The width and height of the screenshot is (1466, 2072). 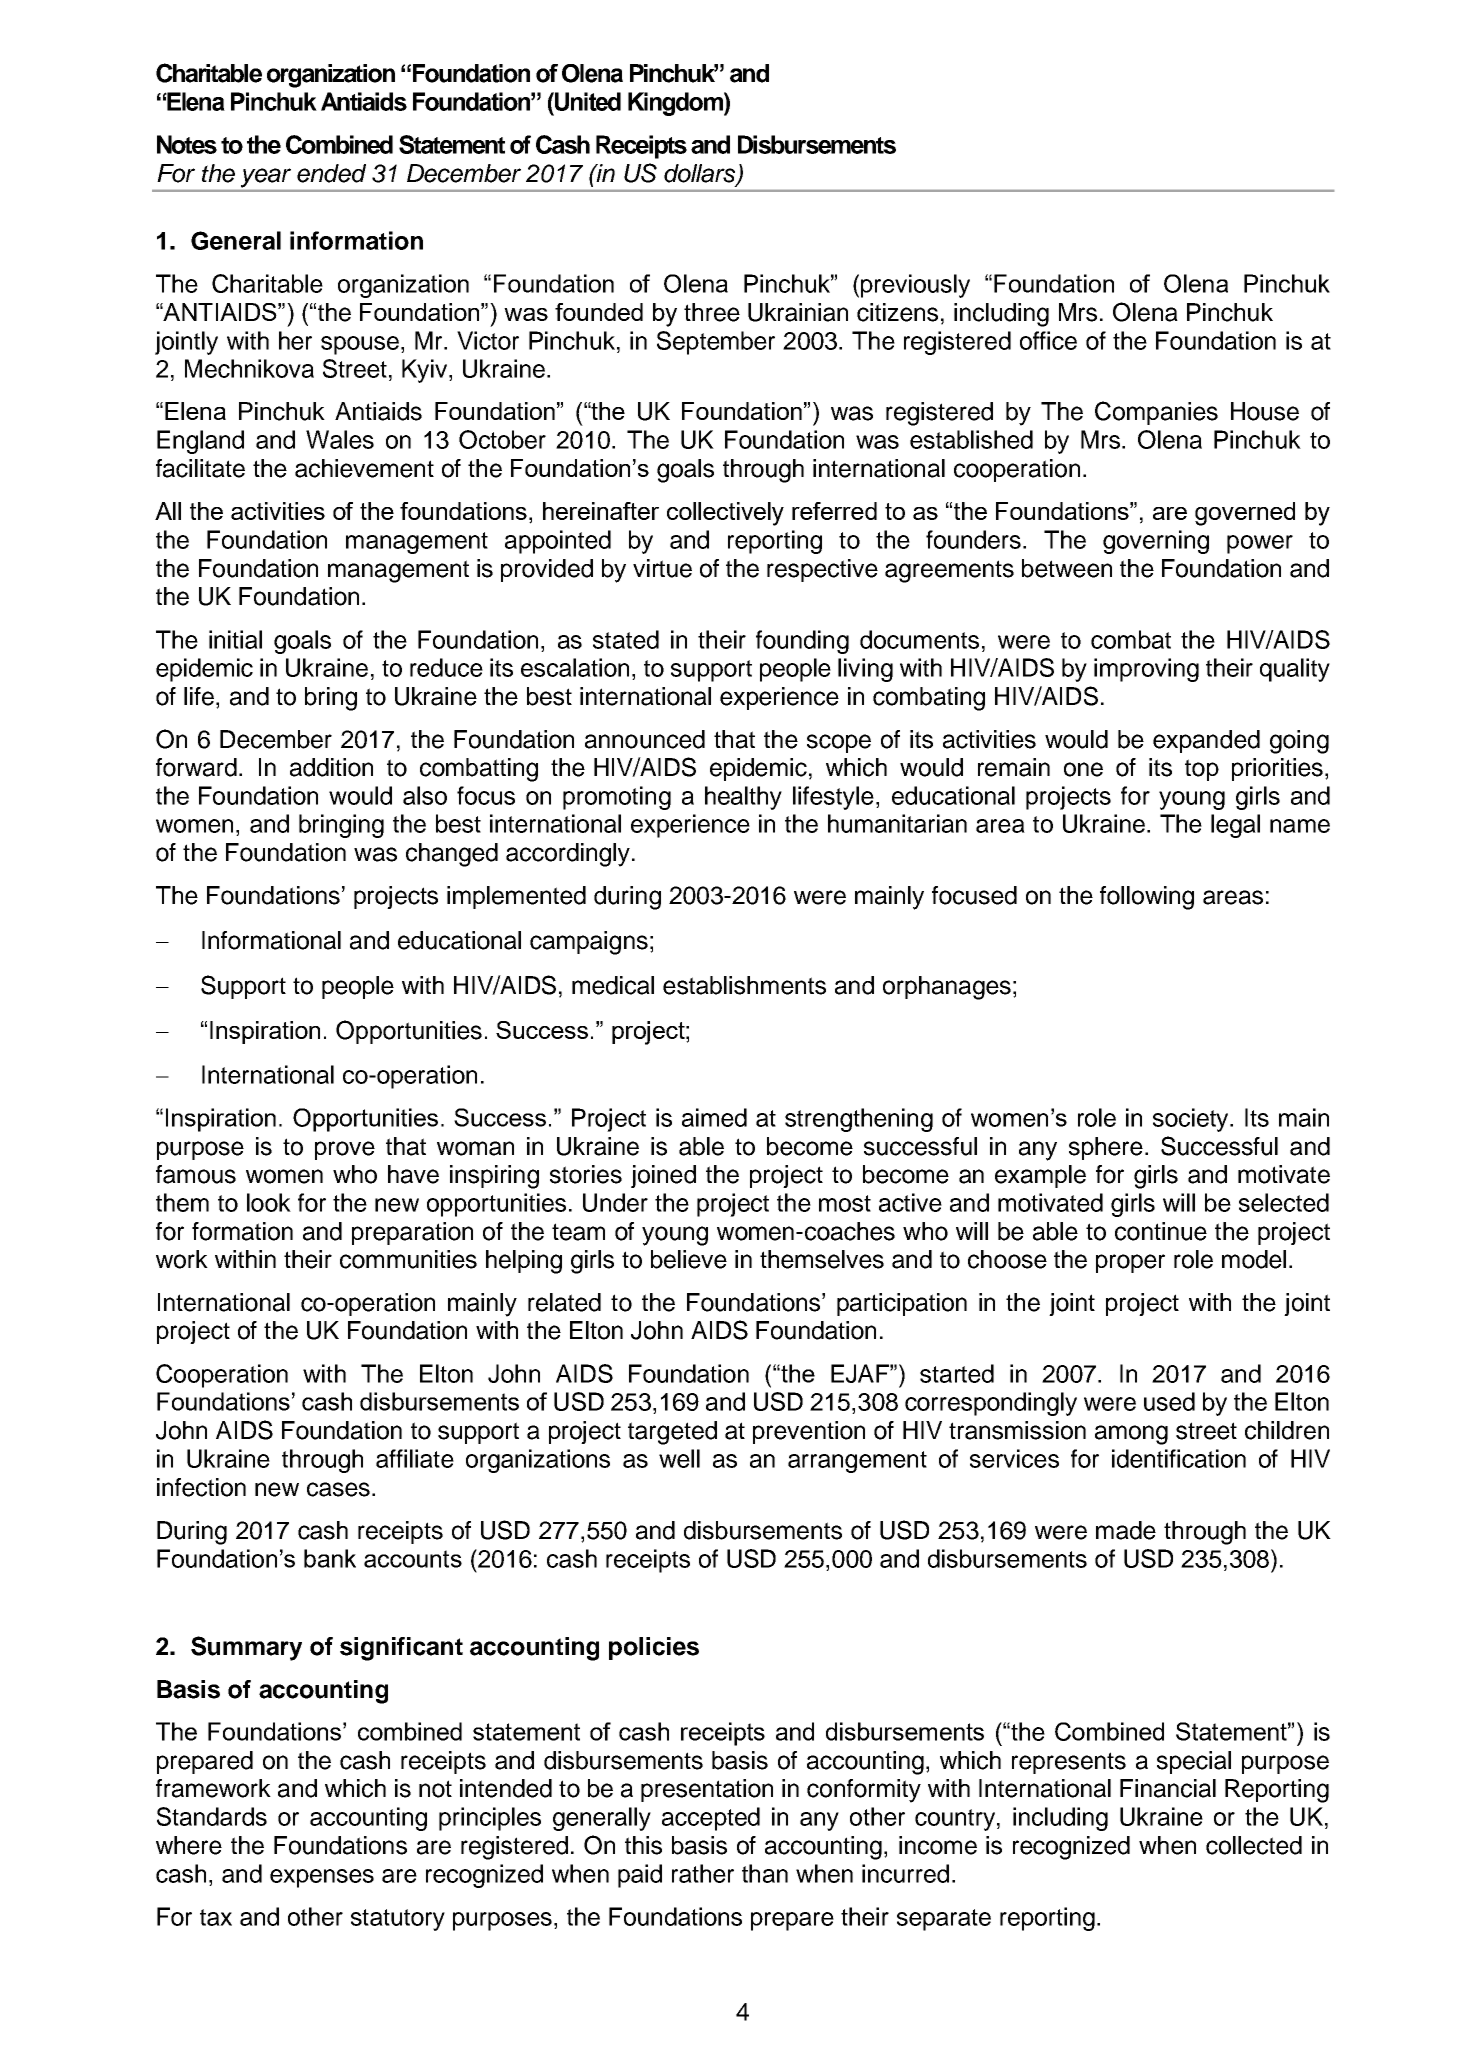 I want to click on made, so click(x=1126, y=1530).
